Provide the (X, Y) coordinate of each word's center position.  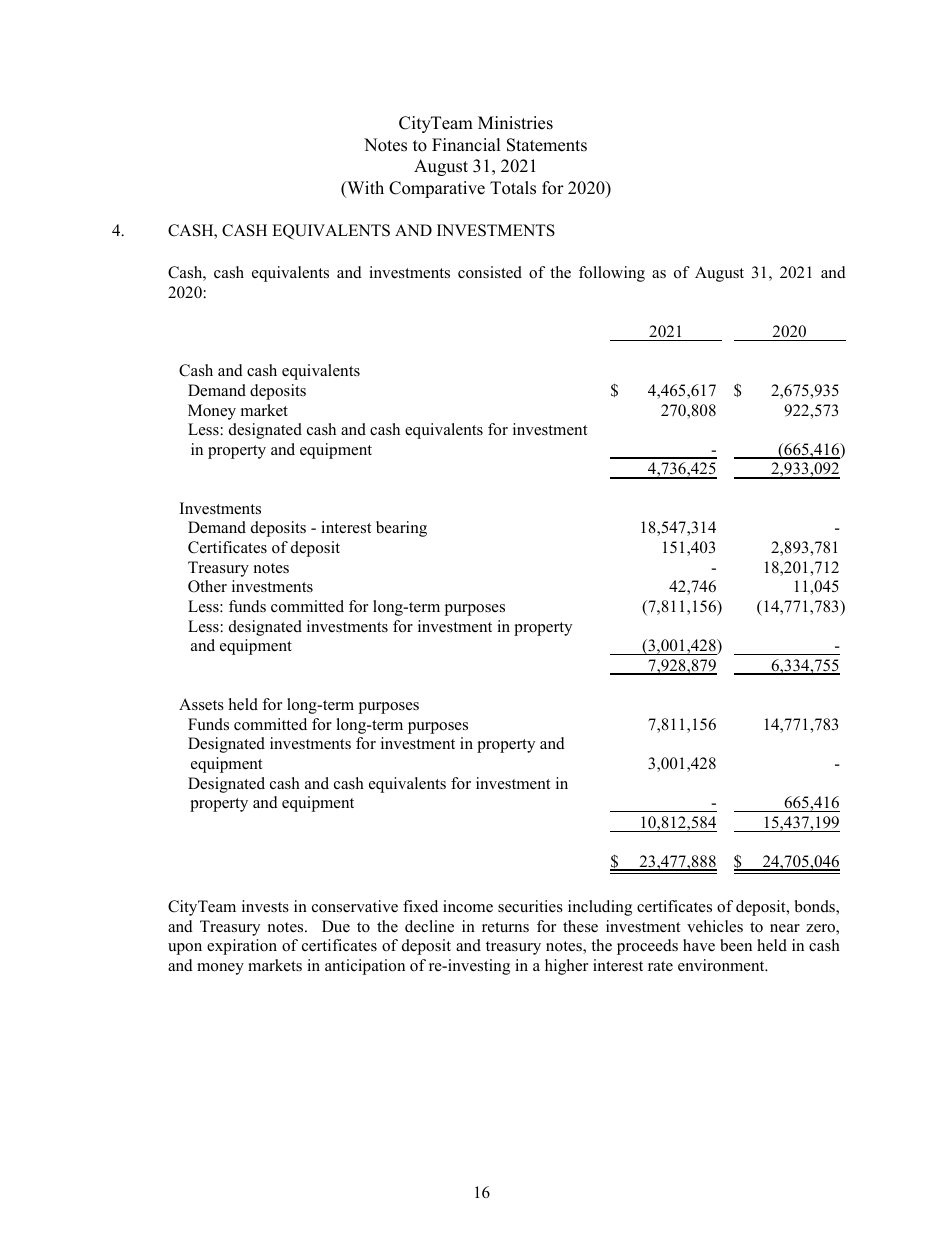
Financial (466, 145)
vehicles (715, 926)
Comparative (437, 189)
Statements (547, 145)
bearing (401, 529)
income (468, 906)
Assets (201, 704)
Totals (513, 188)
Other (207, 586)
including (600, 908)
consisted (490, 272)
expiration (242, 947)
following (612, 274)
